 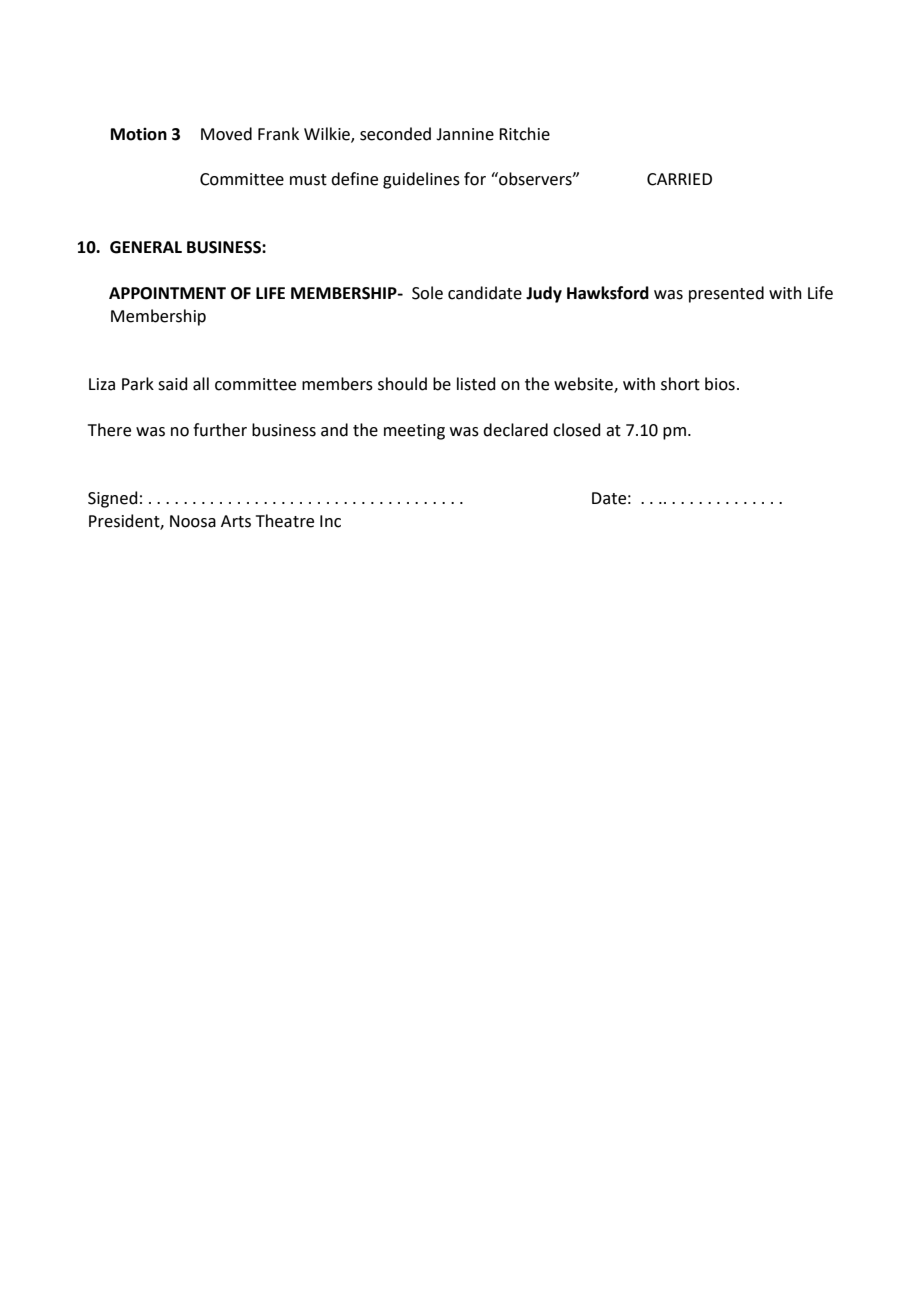 What do you see at coordinates (402, 384) in the screenshot?
I see `should` at bounding box center [402, 384].
